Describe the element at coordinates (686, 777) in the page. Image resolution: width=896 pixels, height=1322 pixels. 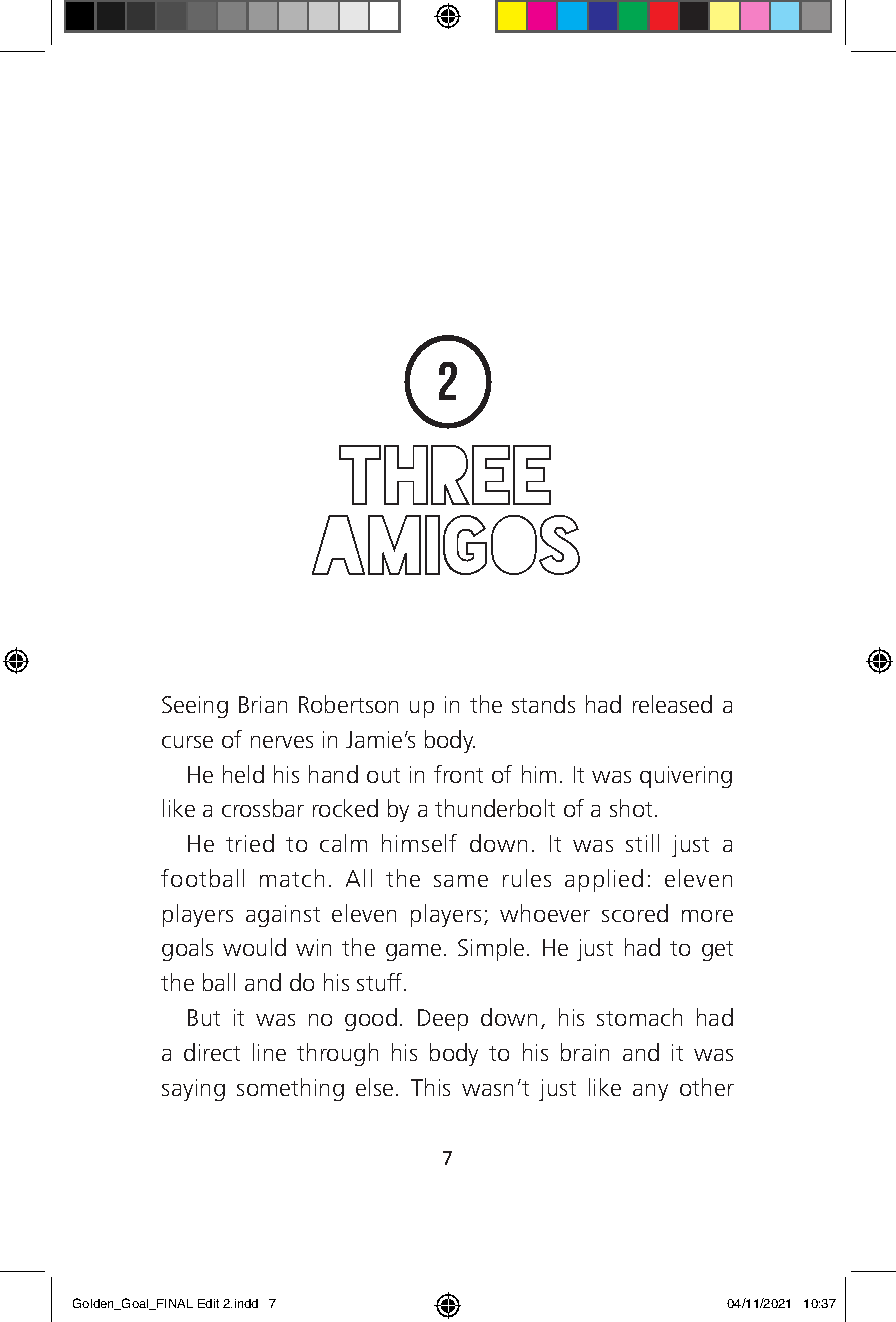
I see `quivering` at that location.
